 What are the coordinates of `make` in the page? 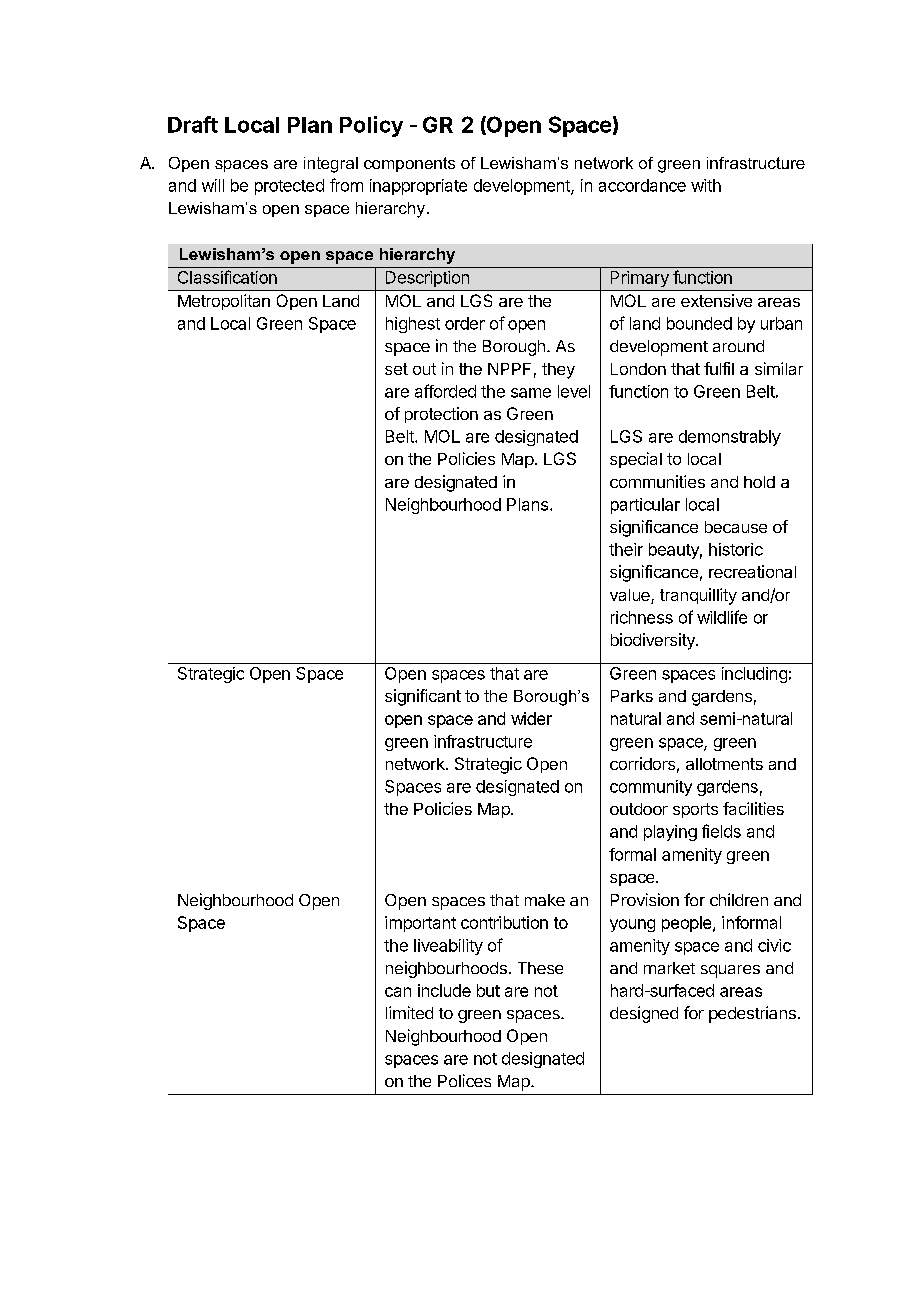 It's located at (545, 900).
